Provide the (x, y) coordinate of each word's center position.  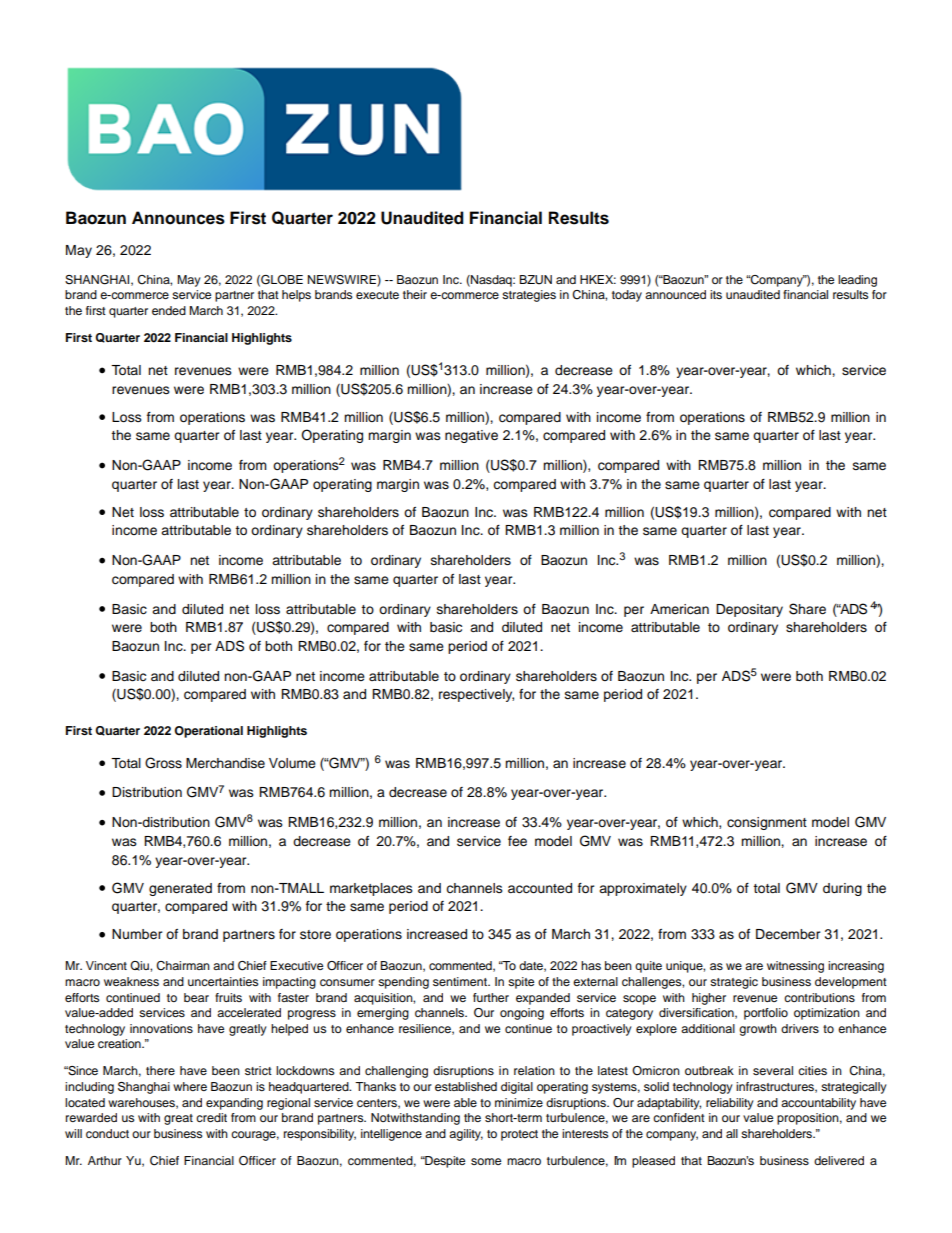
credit (211, 1117)
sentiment (461, 981)
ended (169, 310)
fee (517, 841)
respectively (476, 695)
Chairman (183, 966)
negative (471, 436)
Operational (208, 732)
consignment (767, 823)
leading (857, 281)
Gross (163, 763)
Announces (178, 218)
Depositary (749, 610)
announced (675, 294)
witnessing (795, 967)
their (415, 294)
